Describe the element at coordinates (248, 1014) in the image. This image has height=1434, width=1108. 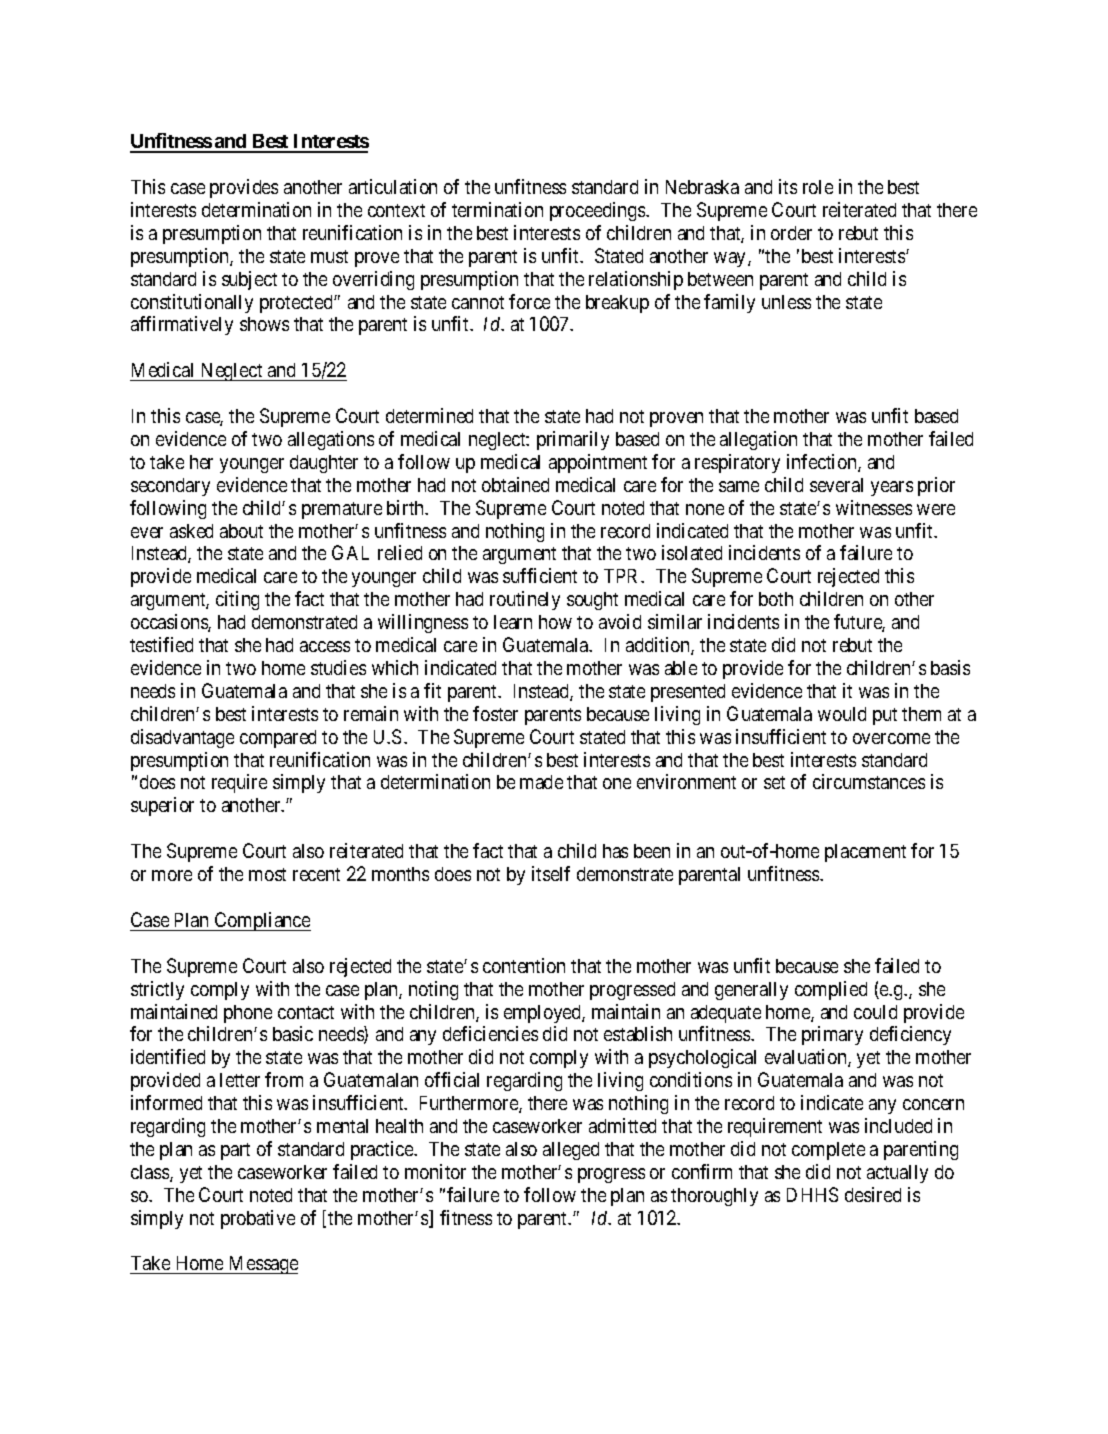
I see `phone` at that location.
